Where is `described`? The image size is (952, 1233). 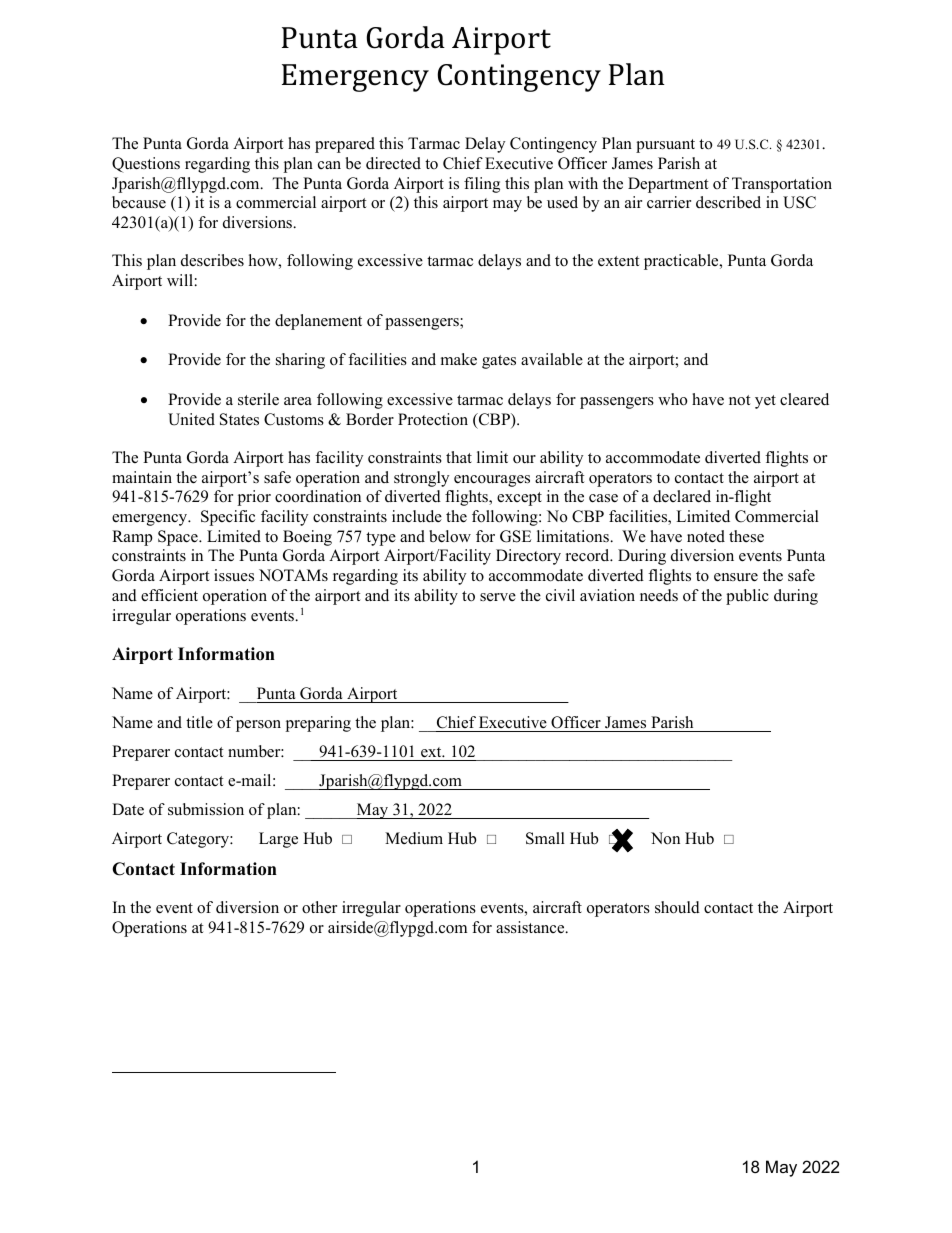 described is located at coordinates (728, 202).
